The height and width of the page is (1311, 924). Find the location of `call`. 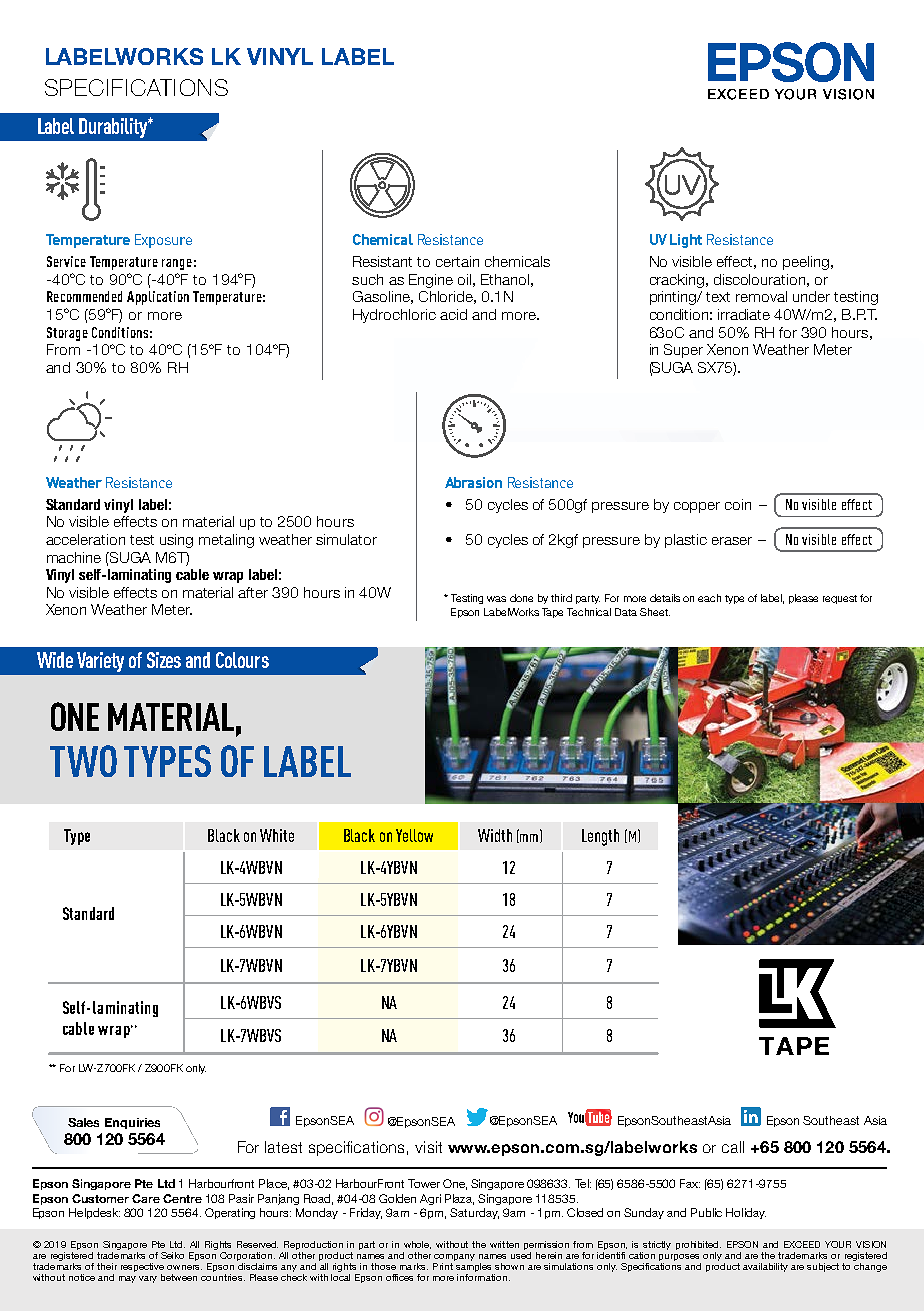

call is located at coordinates (733, 1147).
